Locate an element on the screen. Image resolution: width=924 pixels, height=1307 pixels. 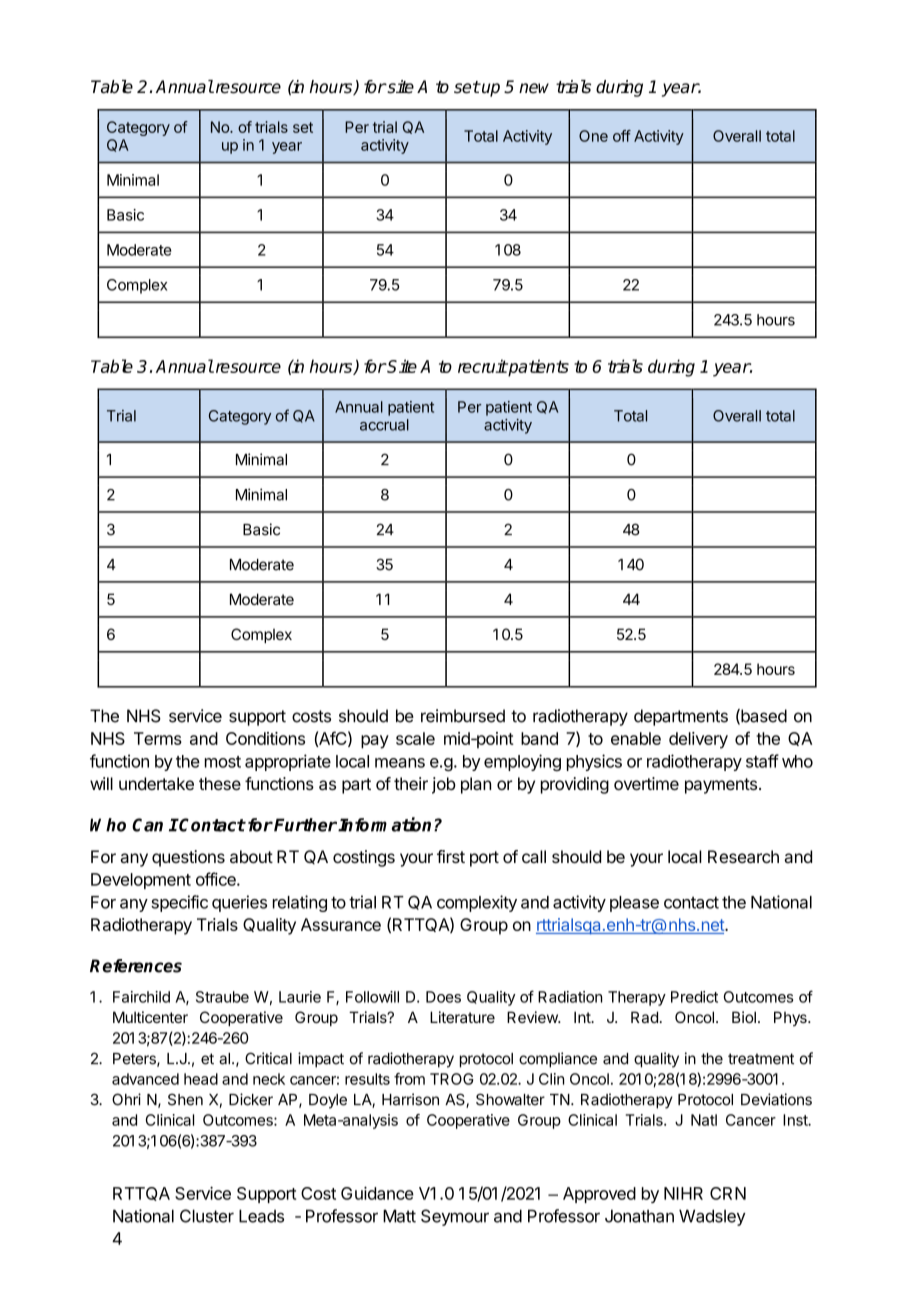
first is located at coordinates (451, 856).
